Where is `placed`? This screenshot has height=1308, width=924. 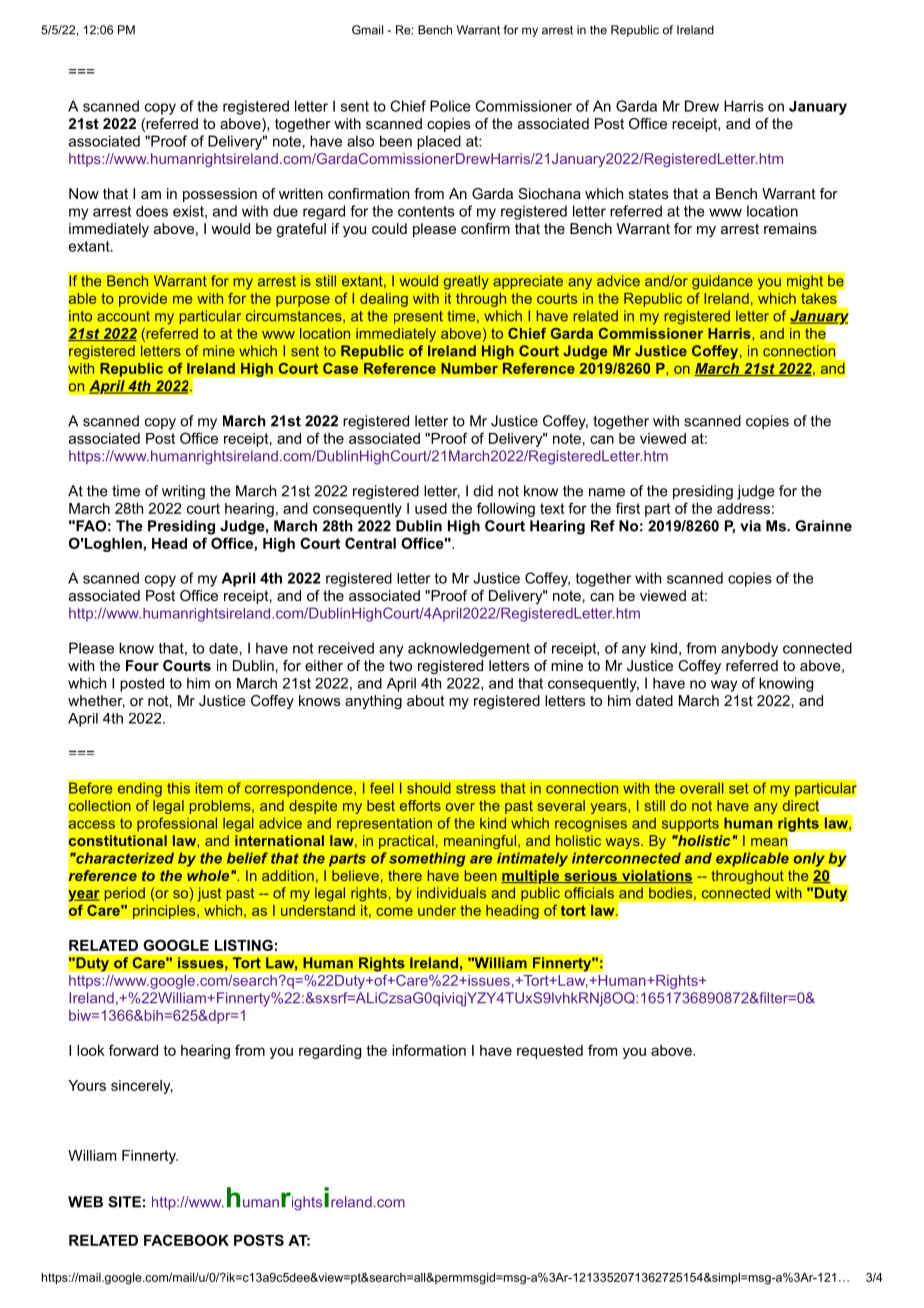 placed is located at coordinates (439, 142).
